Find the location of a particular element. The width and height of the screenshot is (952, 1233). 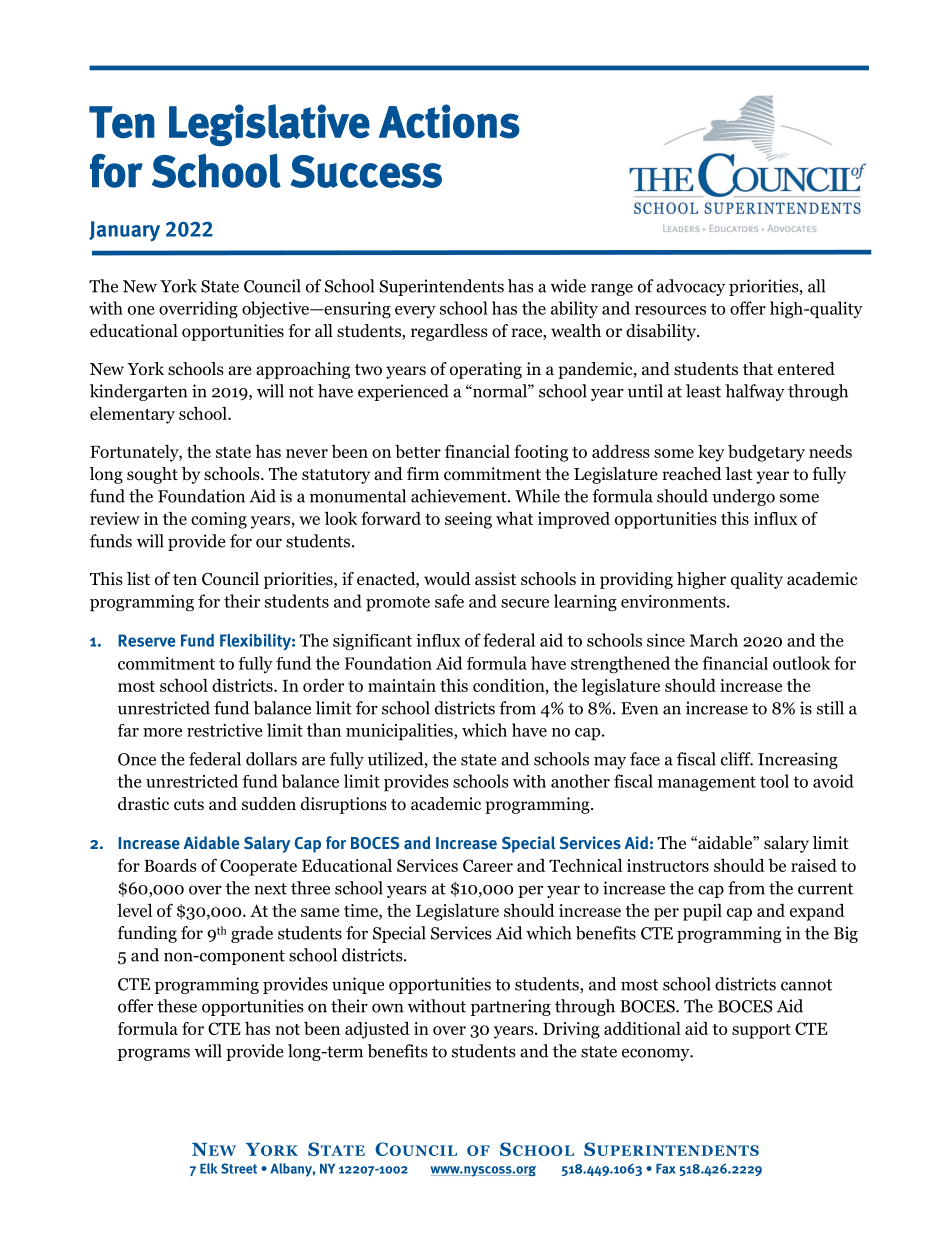

Legislative is located at coordinates (269, 125).
